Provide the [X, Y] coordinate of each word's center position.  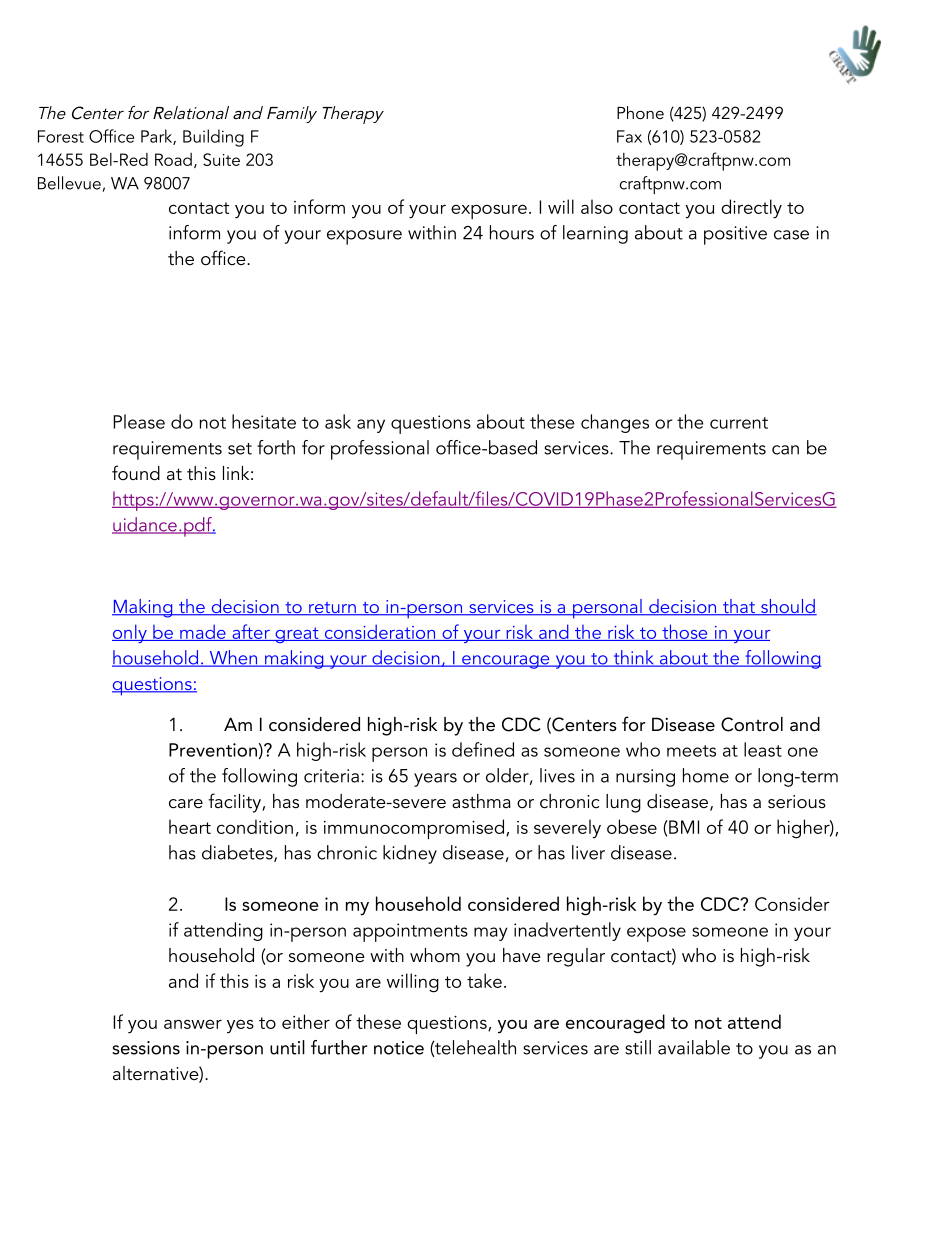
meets [691, 751]
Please [139, 421]
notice [399, 1048]
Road [173, 159]
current [739, 423]
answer [193, 1024]
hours [512, 232]
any [371, 426]
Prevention [213, 750]
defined [483, 749]
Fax [629, 136]
